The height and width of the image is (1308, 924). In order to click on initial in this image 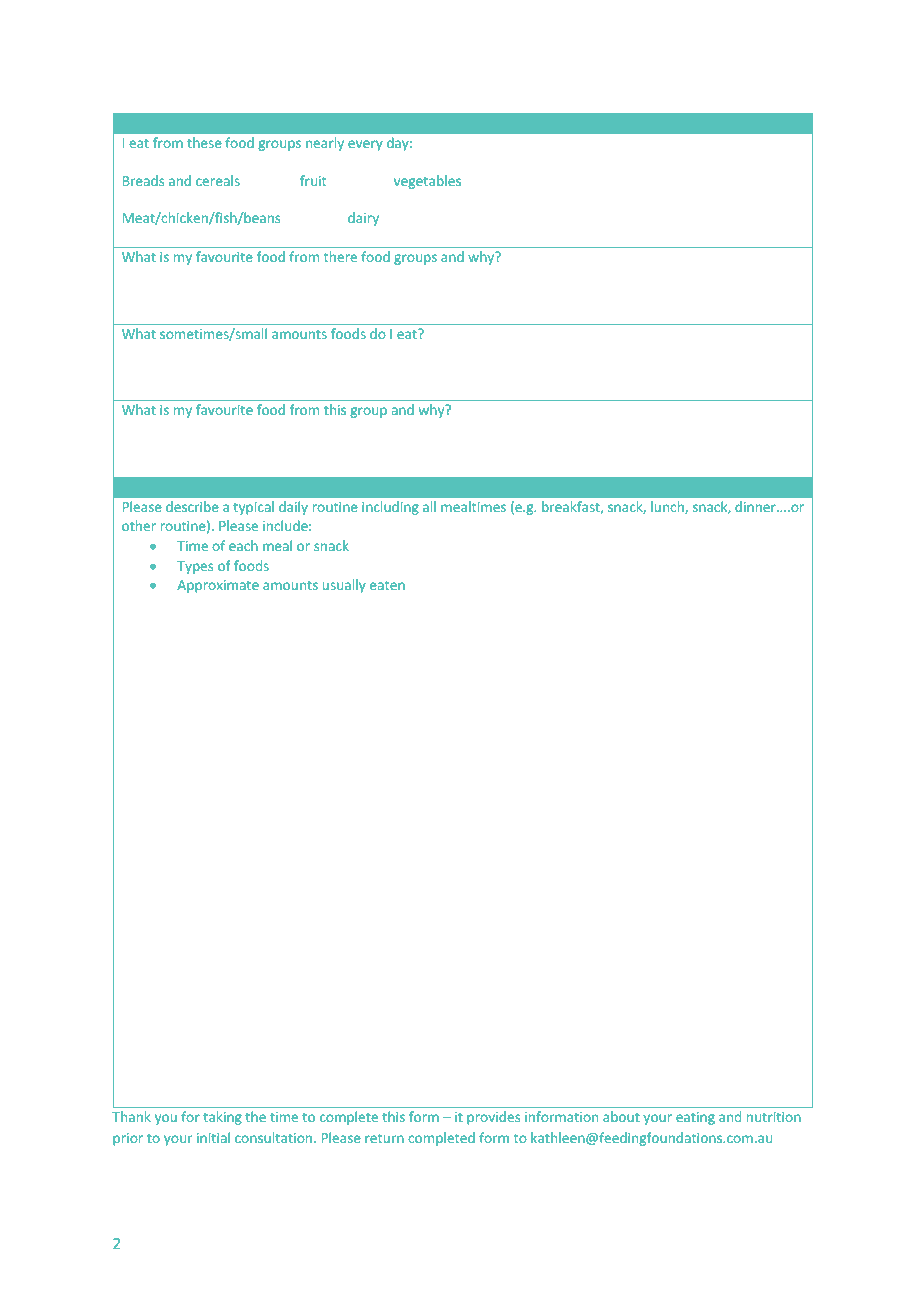, I will do `click(213, 1137)`.
